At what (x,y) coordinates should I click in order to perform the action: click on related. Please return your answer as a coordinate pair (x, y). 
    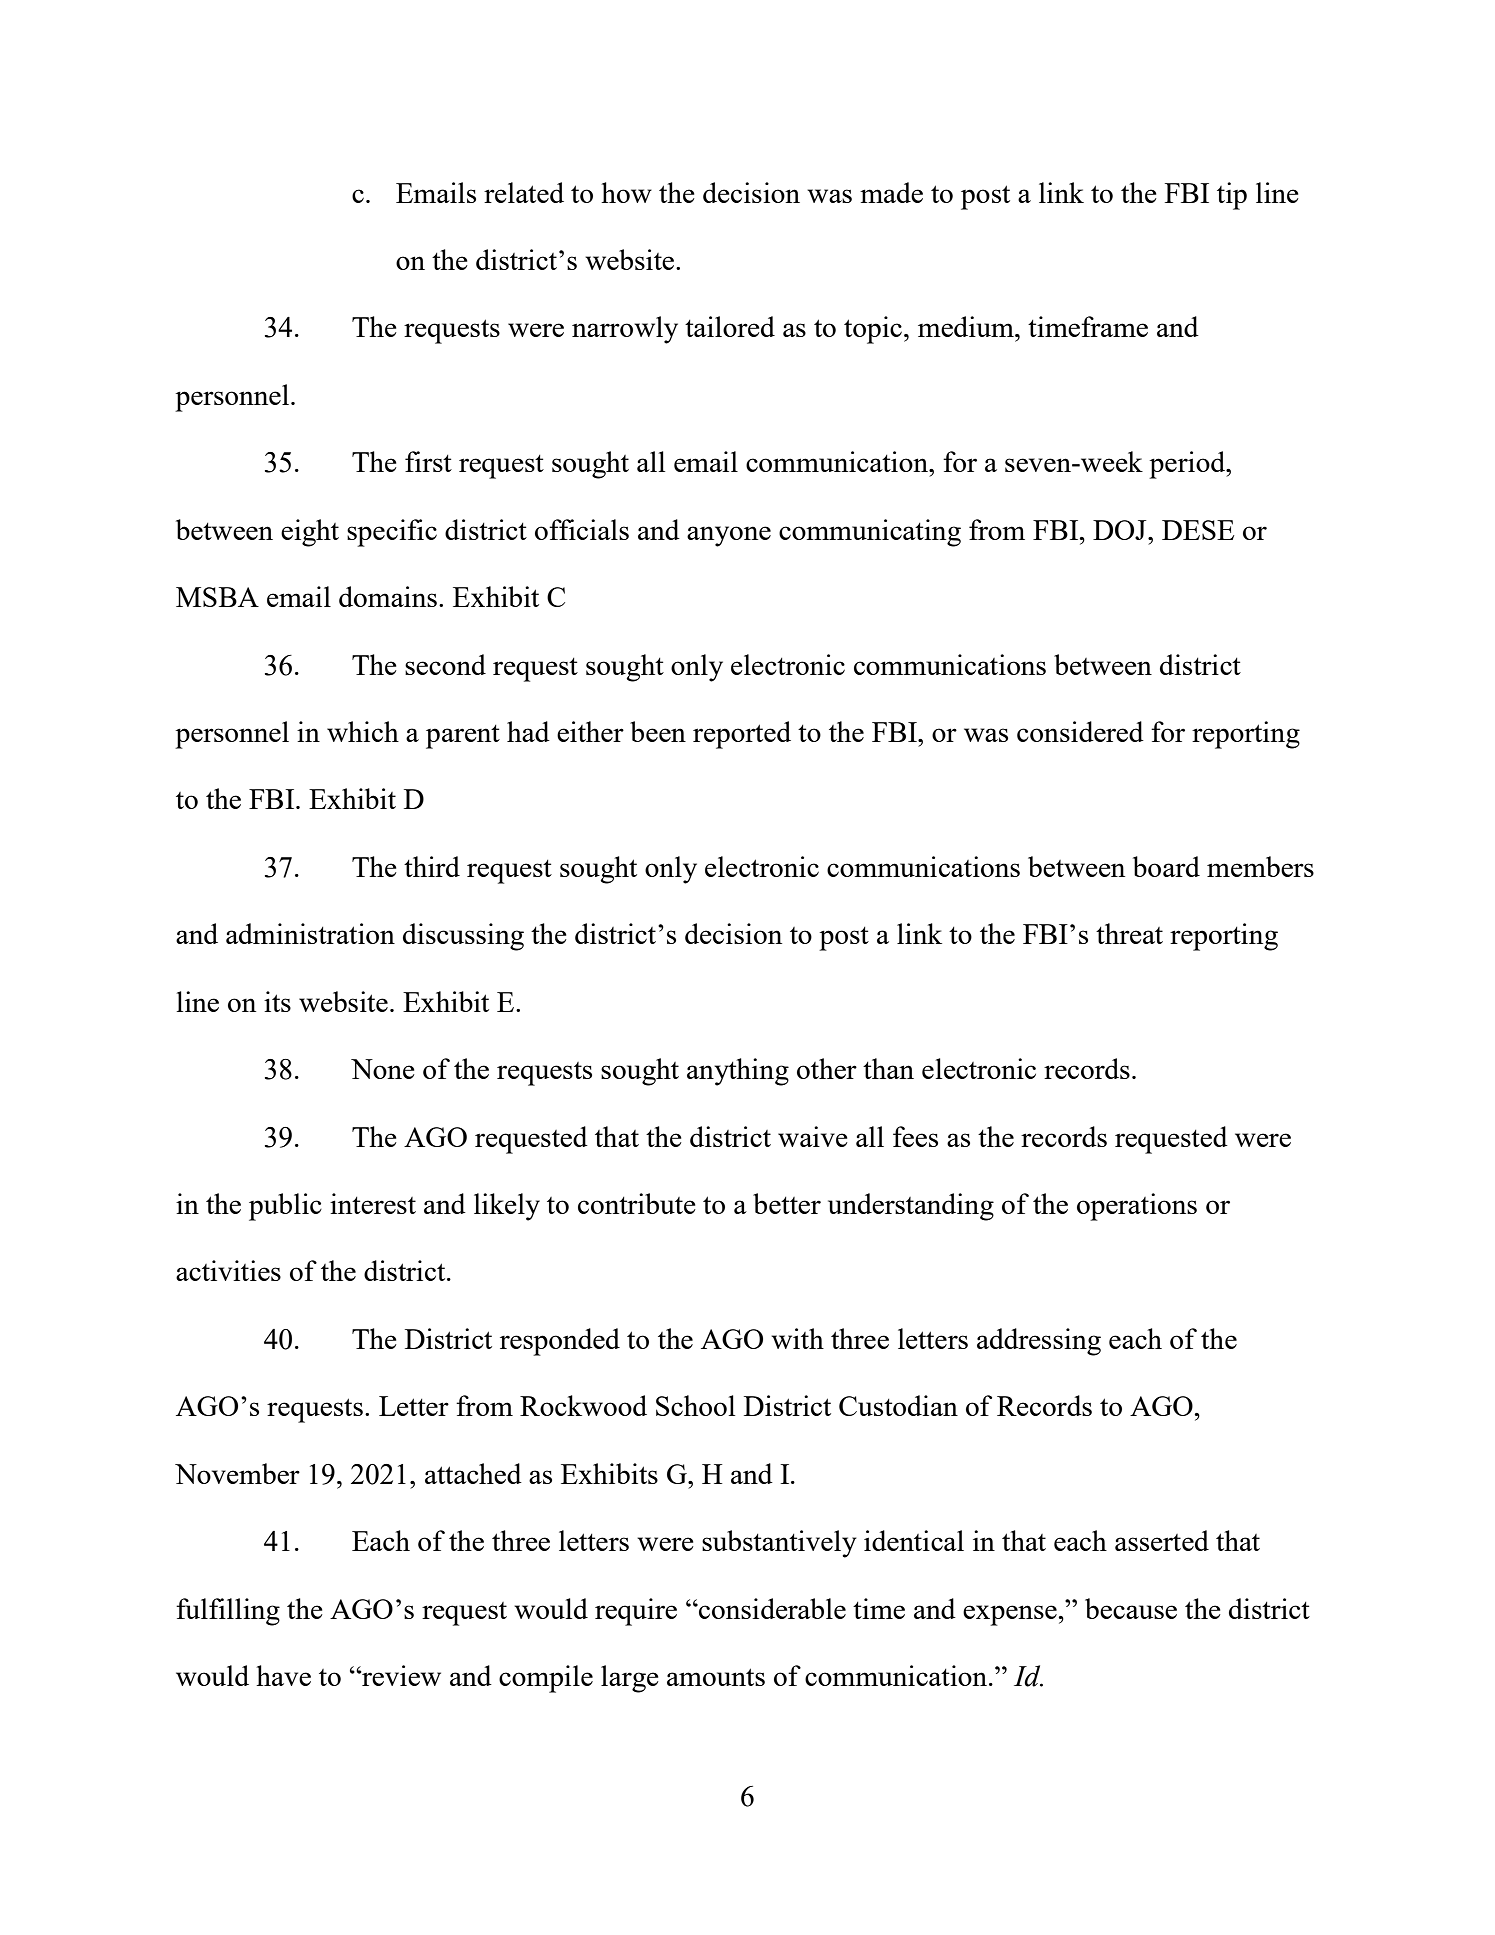
    Looking at the image, I should click on (524, 192).
